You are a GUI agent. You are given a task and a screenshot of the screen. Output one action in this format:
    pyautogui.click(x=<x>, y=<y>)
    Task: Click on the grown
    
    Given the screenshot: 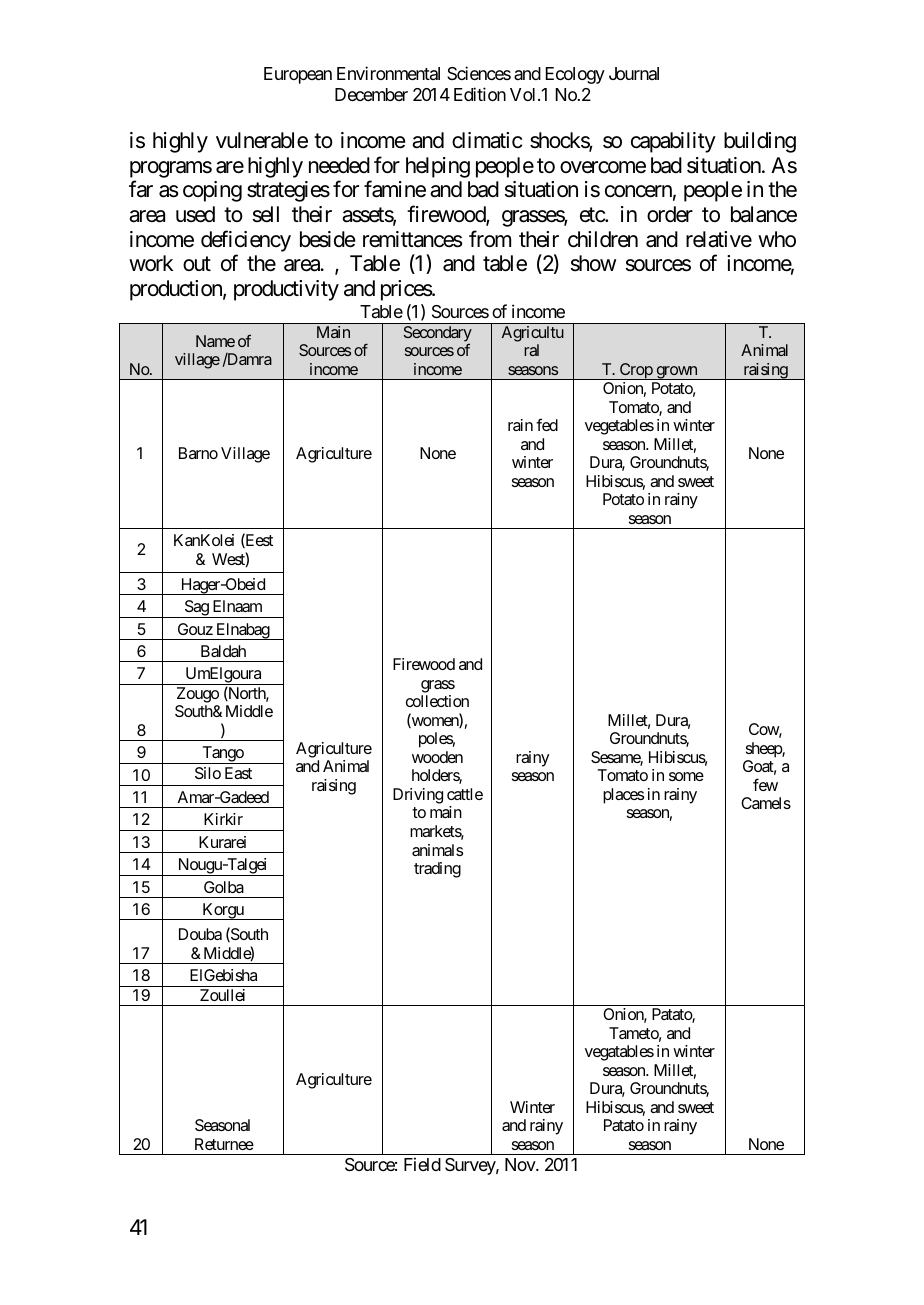 What is the action you would take?
    pyautogui.click(x=676, y=373)
